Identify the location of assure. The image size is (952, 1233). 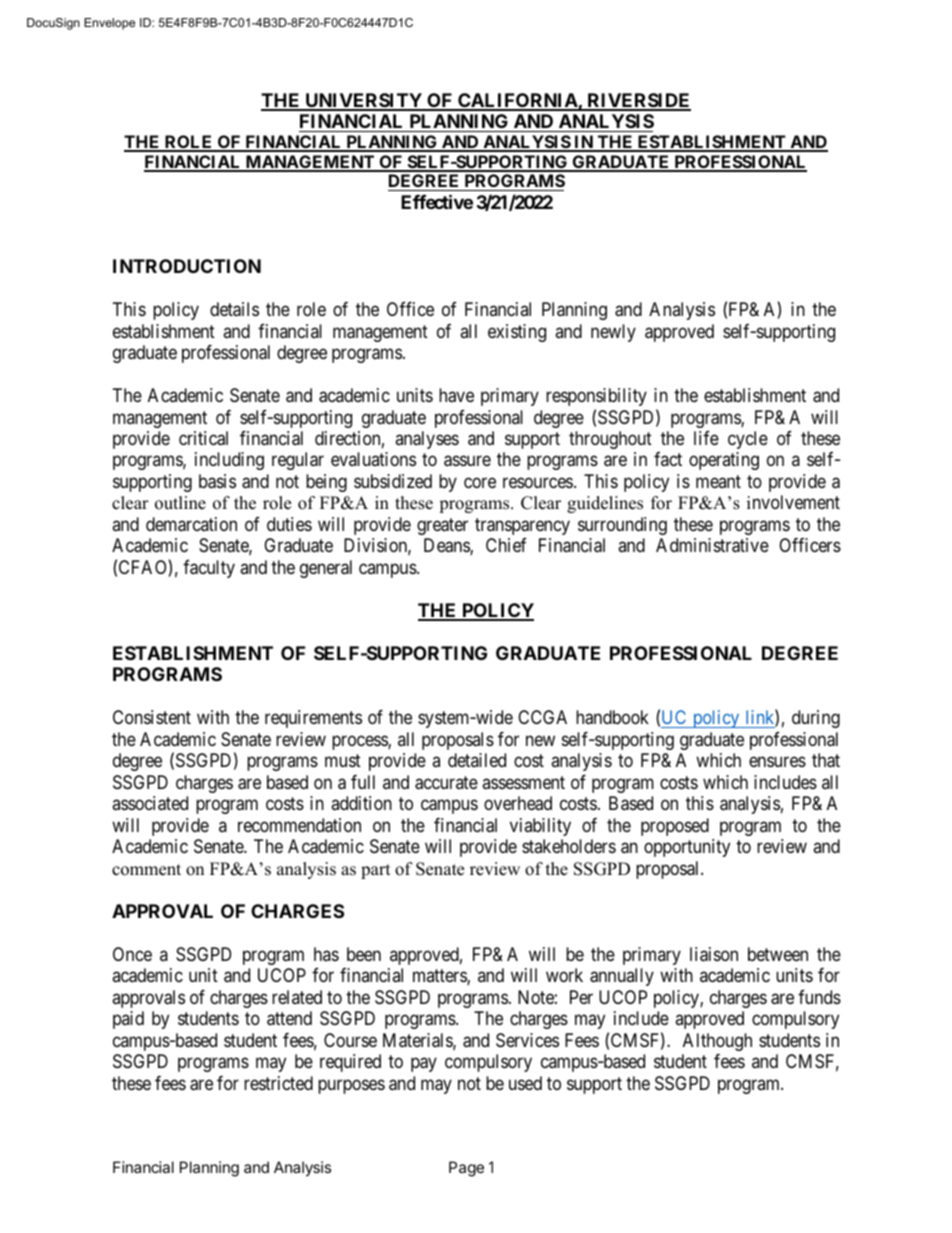
(467, 461).
